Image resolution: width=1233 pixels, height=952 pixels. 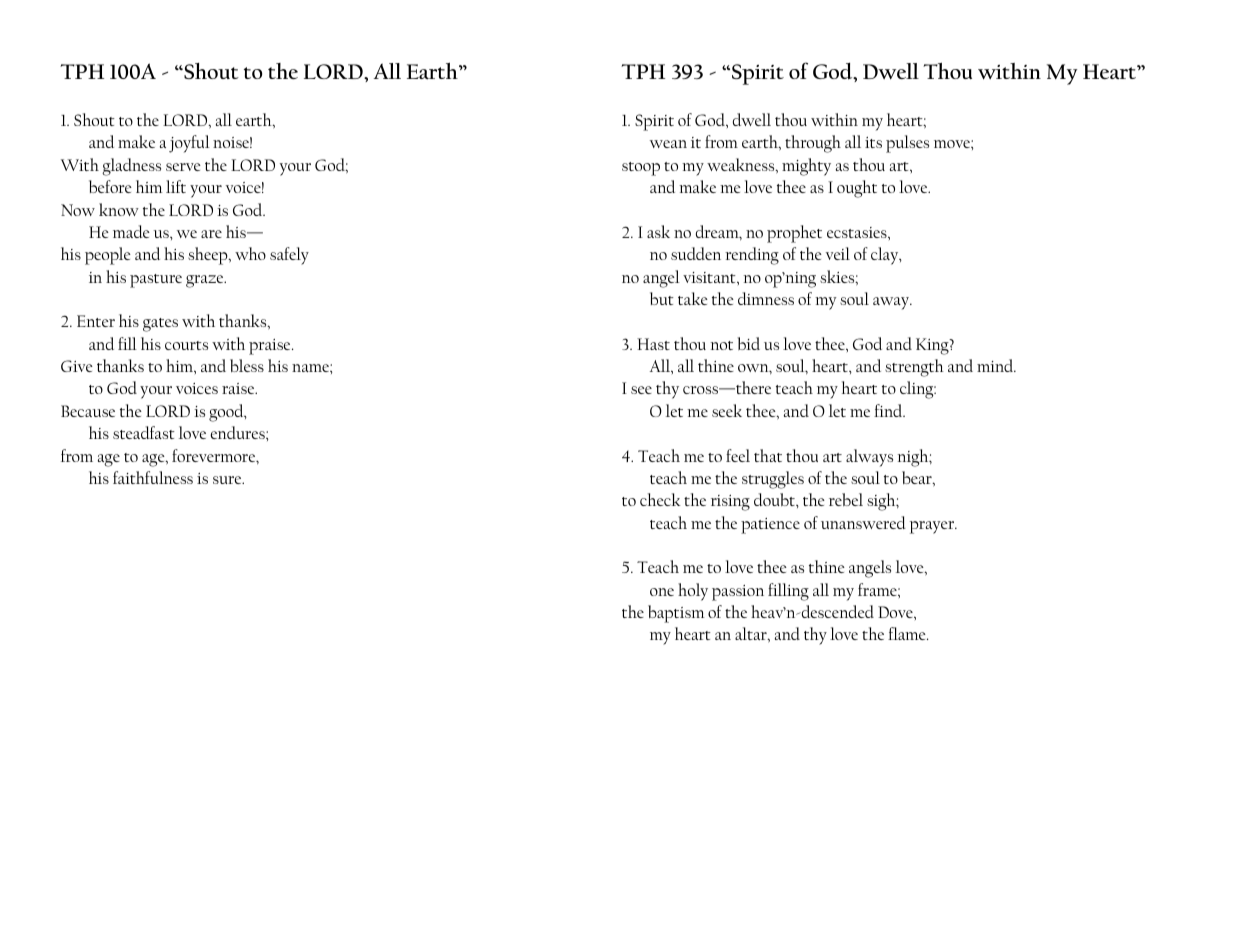 I want to click on baptism, so click(x=676, y=614).
